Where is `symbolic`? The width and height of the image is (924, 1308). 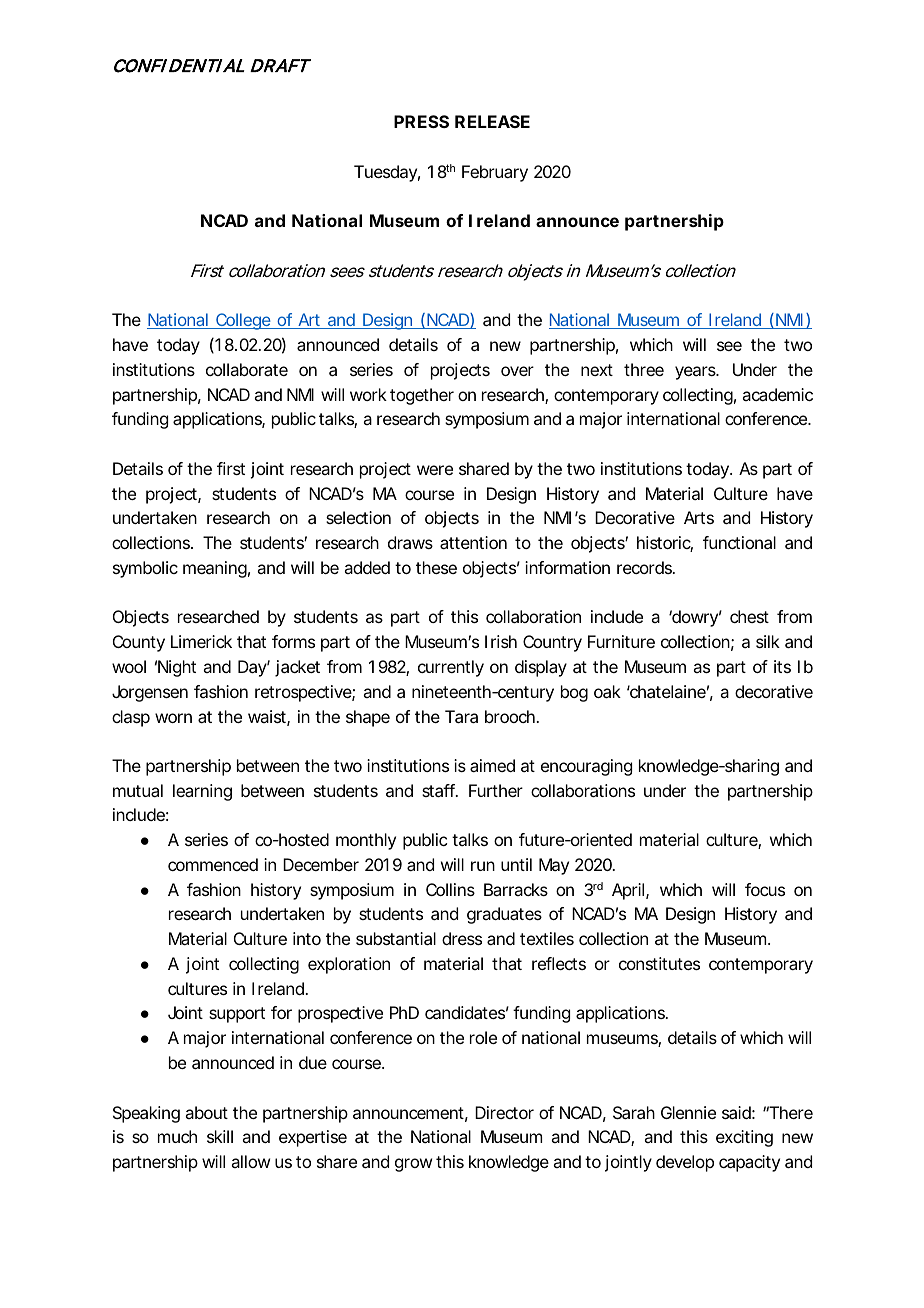
symbolic is located at coordinates (145, 569).
